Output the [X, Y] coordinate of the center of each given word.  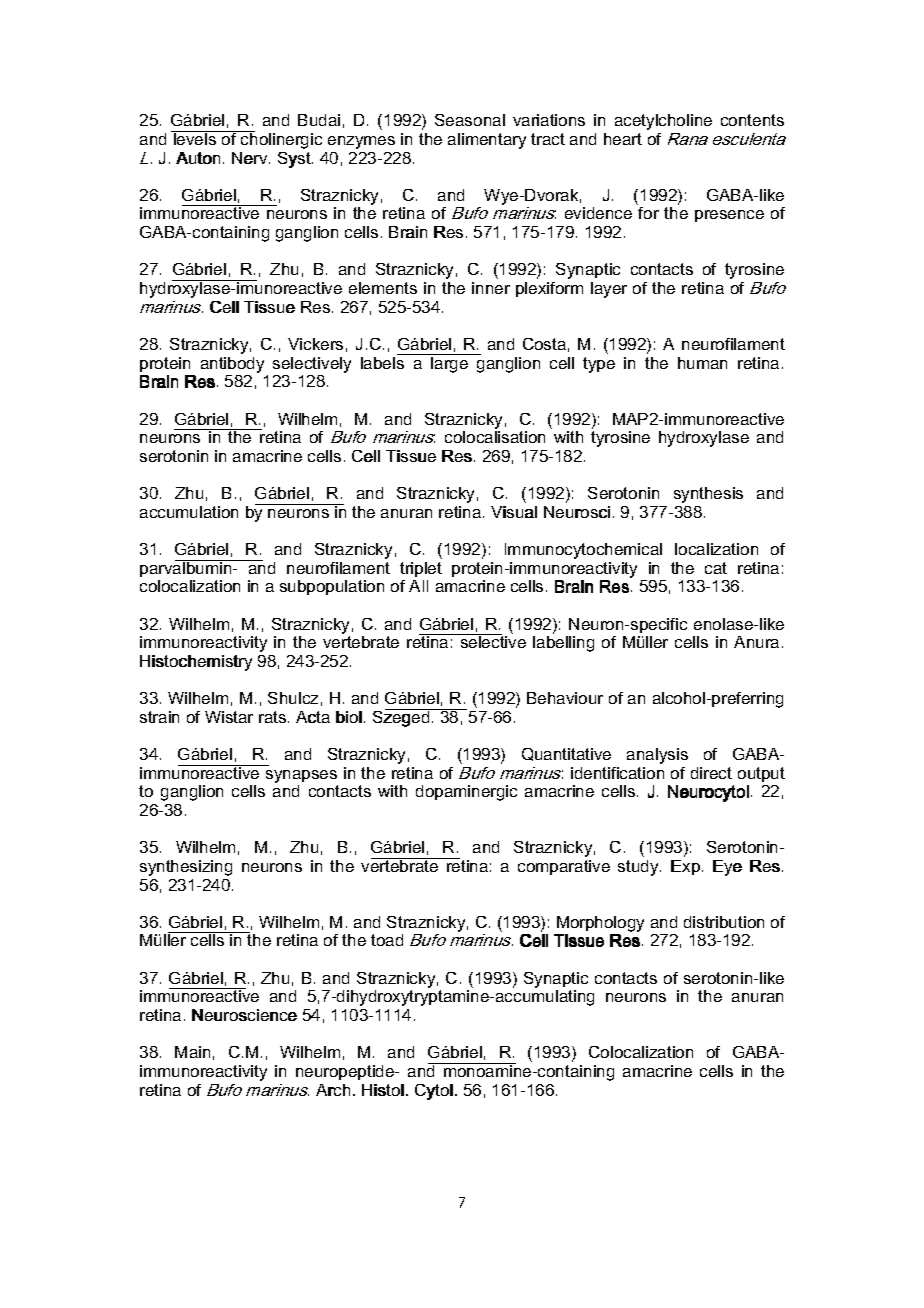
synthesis [708, 495]
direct [711, 773]
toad [387, 940]
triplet [421, 569]
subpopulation [332, 587]
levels [195, 138]
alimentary [487, 141]
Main [192, 1052]
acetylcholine [663, 122]
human [702, 363]
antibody [232, 365]
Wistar [229, 717]
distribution [724, 922]
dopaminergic [466, 793]
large [450, 363]
